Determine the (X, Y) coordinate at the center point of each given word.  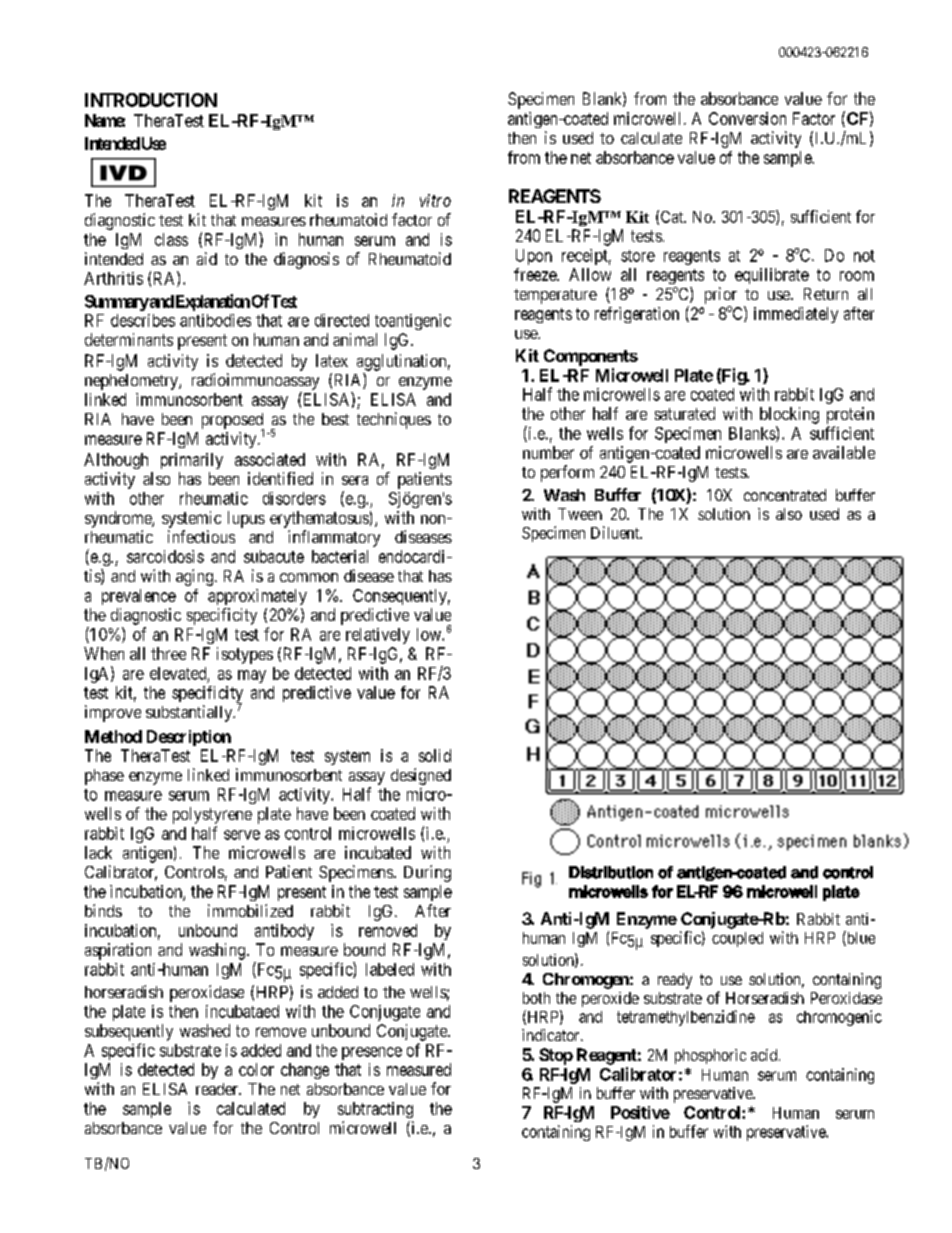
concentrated (785, 495)
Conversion (747, 118)
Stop (556, 1056)
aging (196, 577)
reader (218, 1089)
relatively (378, 636)
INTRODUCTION (151, 100)
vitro (435, 200)
